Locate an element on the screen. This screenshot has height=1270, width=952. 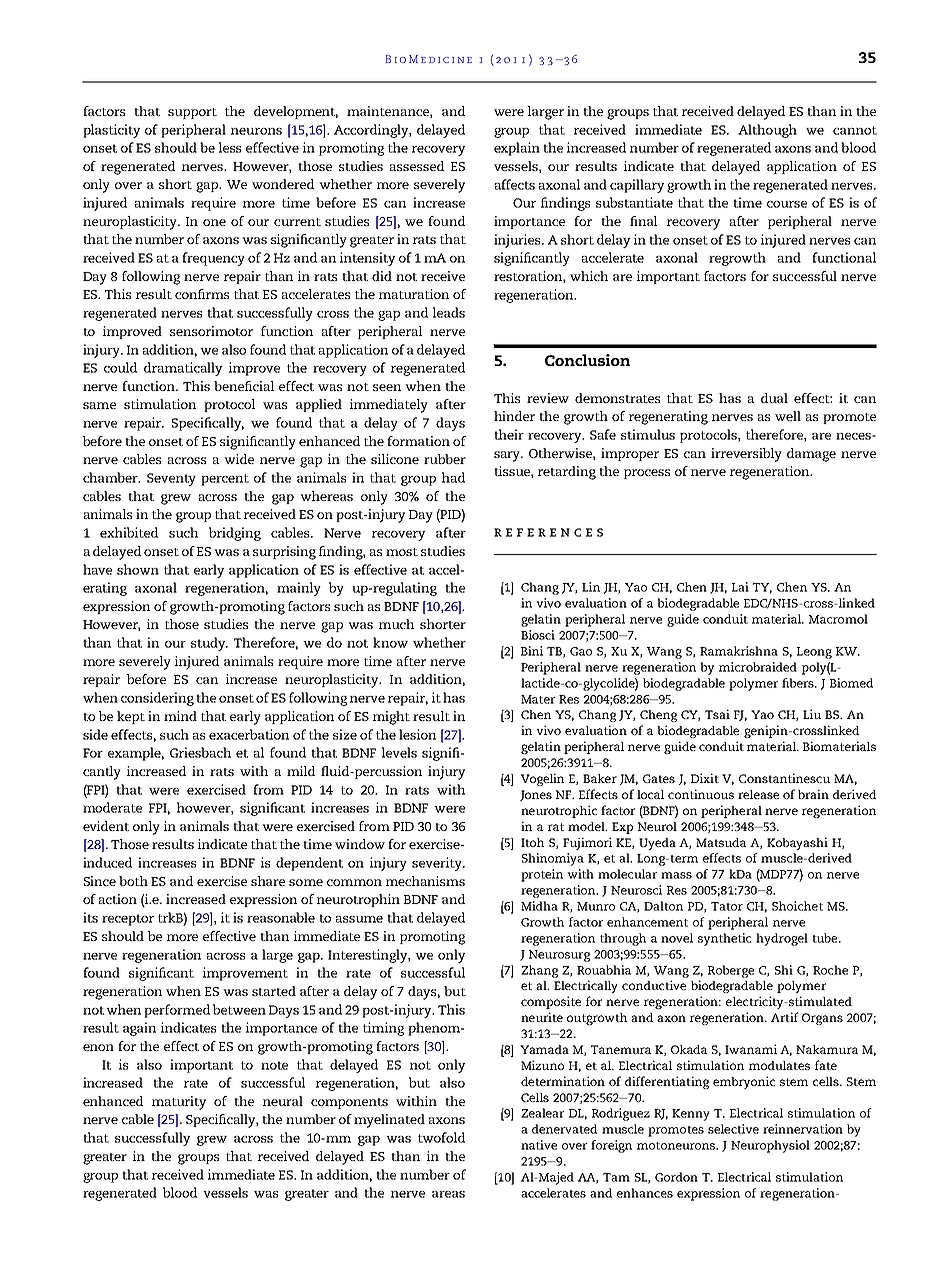
explain is located at coordinates (517, 149).
